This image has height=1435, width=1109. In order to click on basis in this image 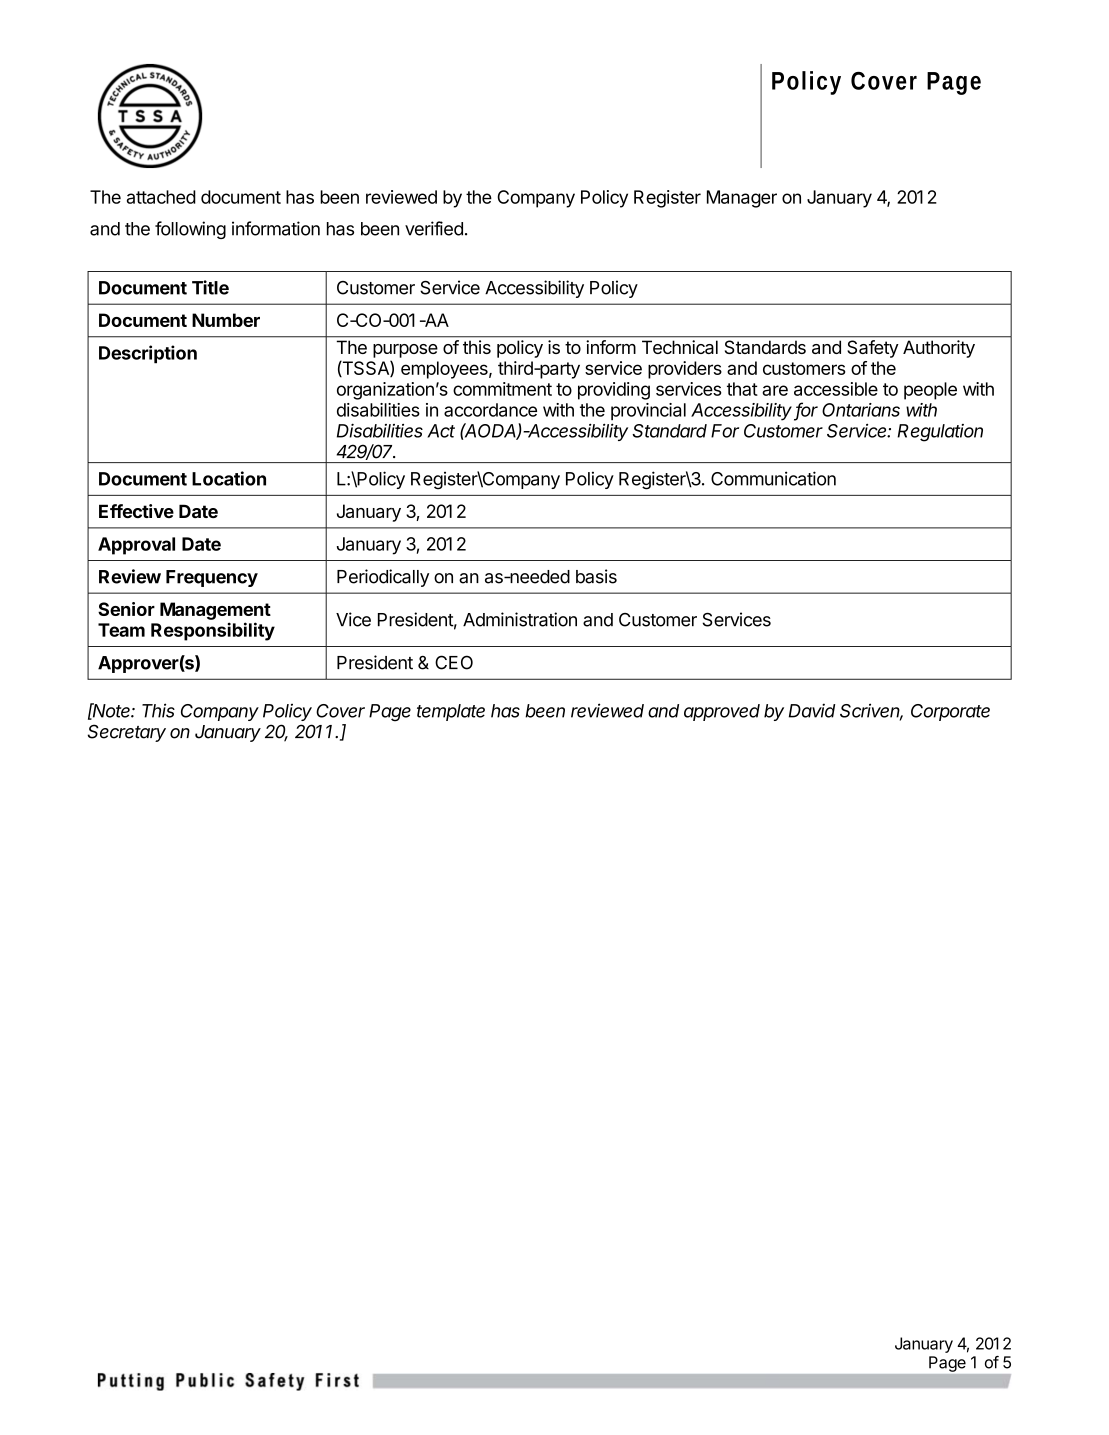, I will do `click(596, 576)`.
